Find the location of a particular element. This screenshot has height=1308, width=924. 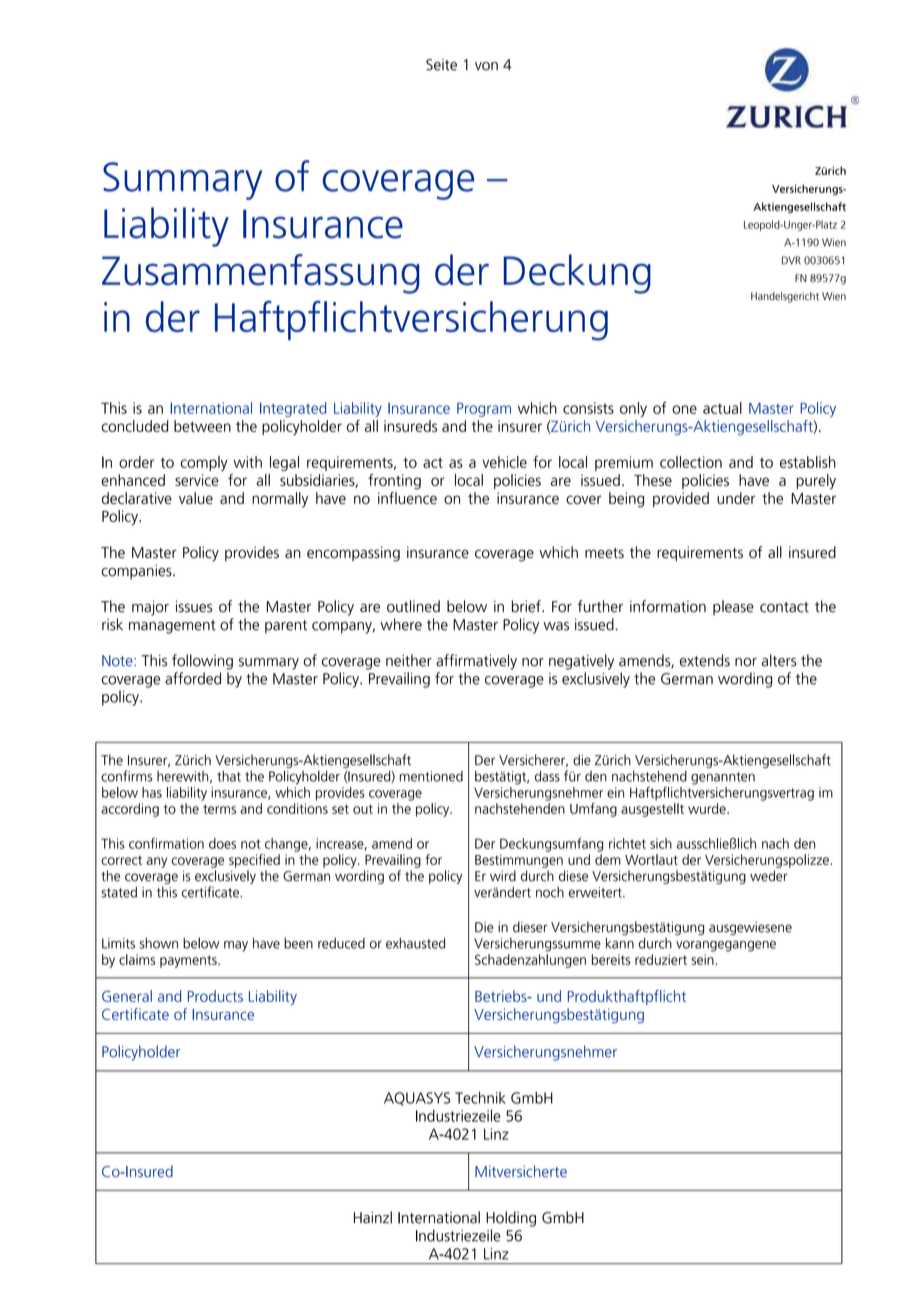

DVR is located at coordinates (791, 260).
